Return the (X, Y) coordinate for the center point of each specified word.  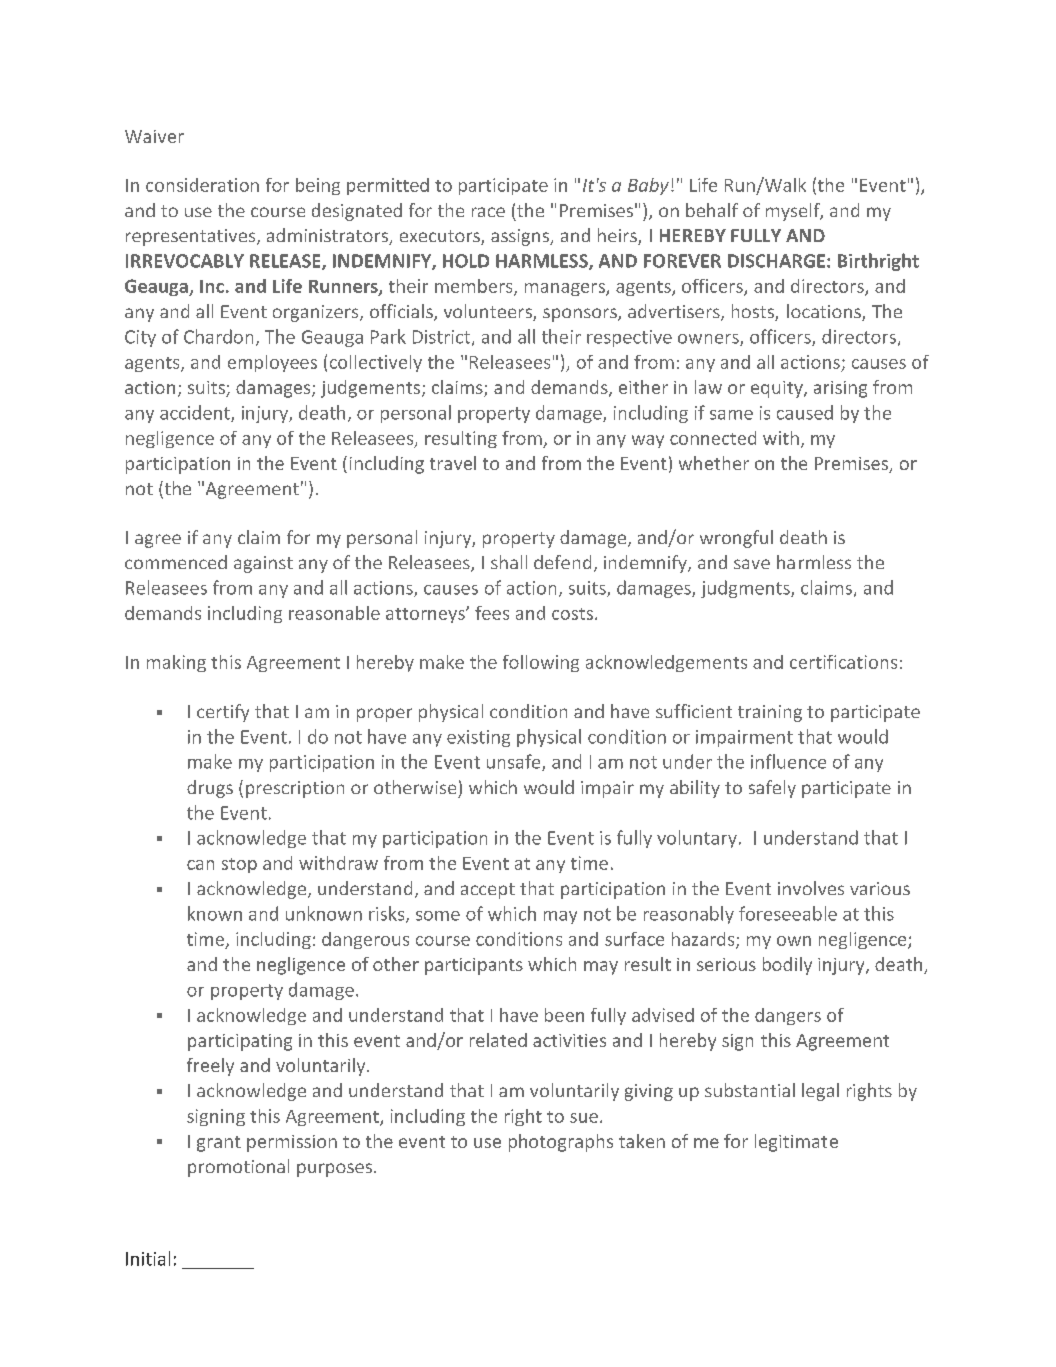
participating (240, 1042)
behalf (712, 210)
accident (196, 413)
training (770, 713)
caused (805, 412)
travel (453, 463)
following (541, 663)
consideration (202, 185)
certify (223, 713)
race (488, 212)
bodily (787, 966)
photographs (561, 1143)
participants (474, 966)
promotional (238, 1168)
